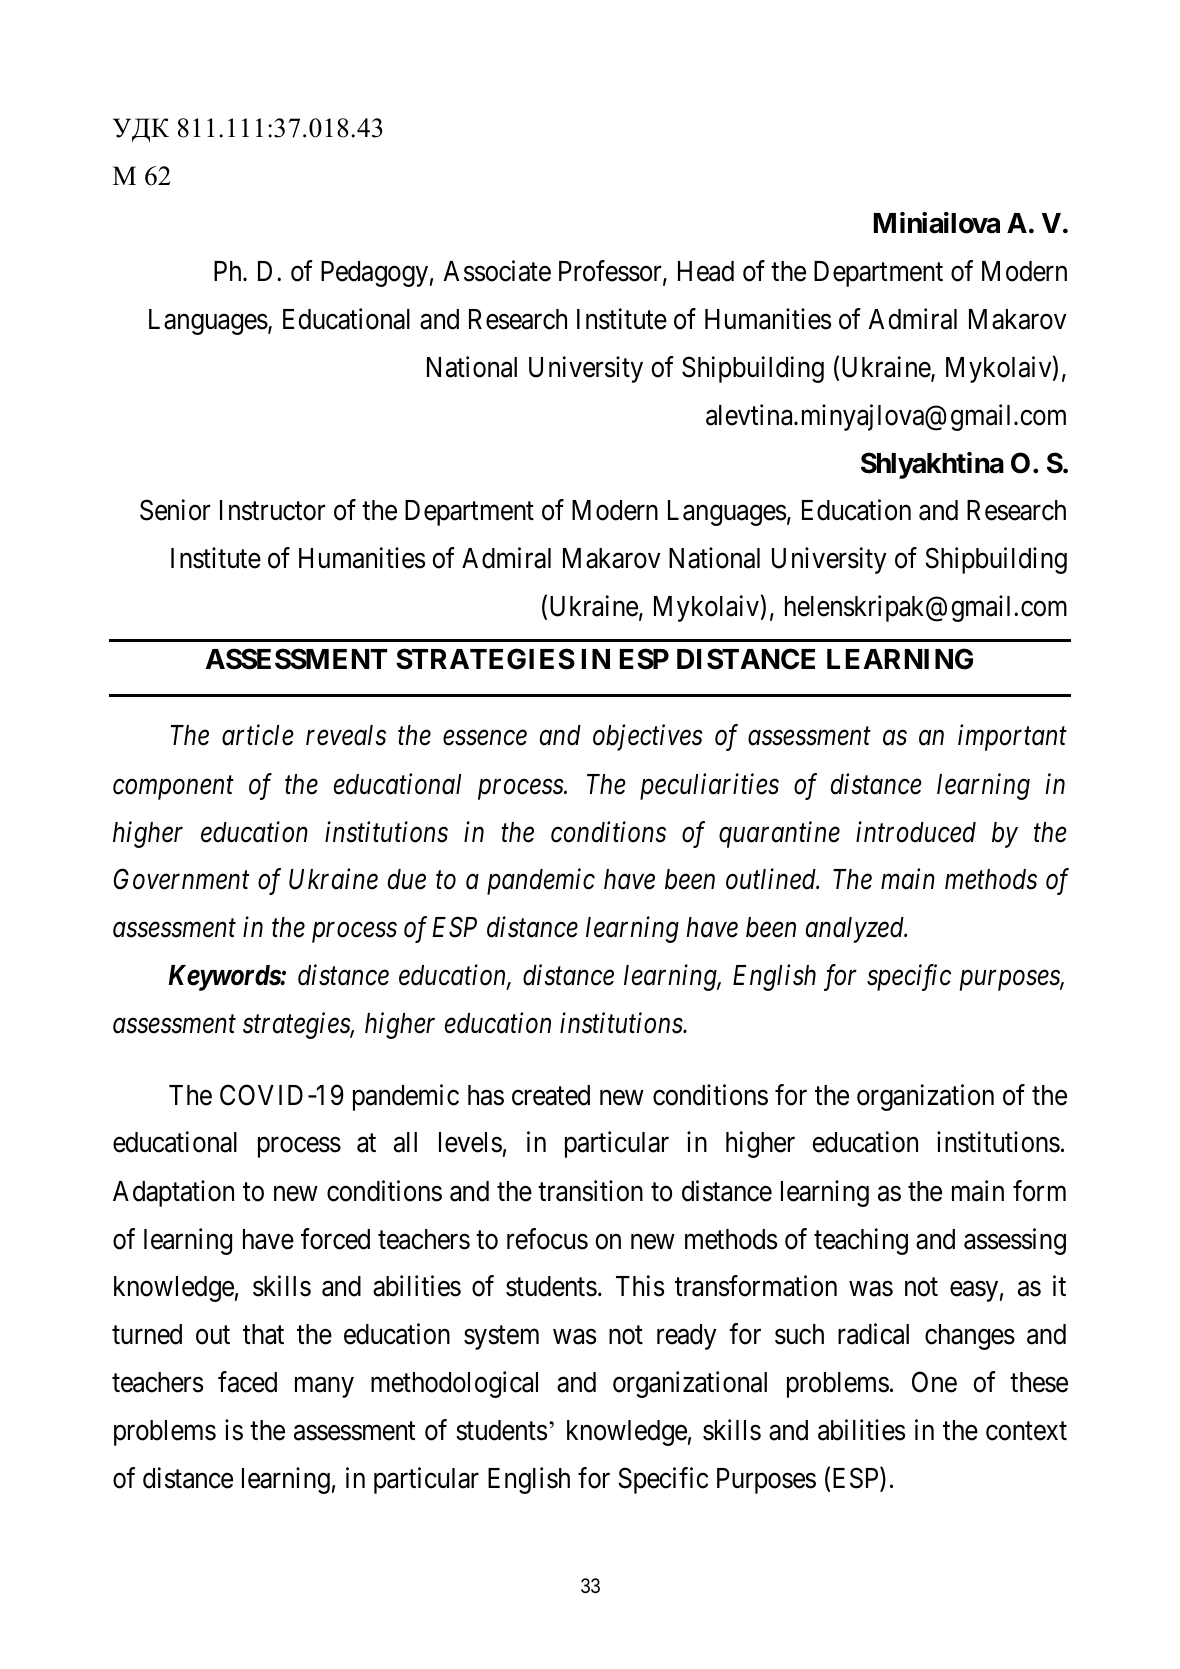 The image size is (1180, 1669). Describe the element at coordinates (916, 832) in the screenshot. I see `introduced` at that location.
